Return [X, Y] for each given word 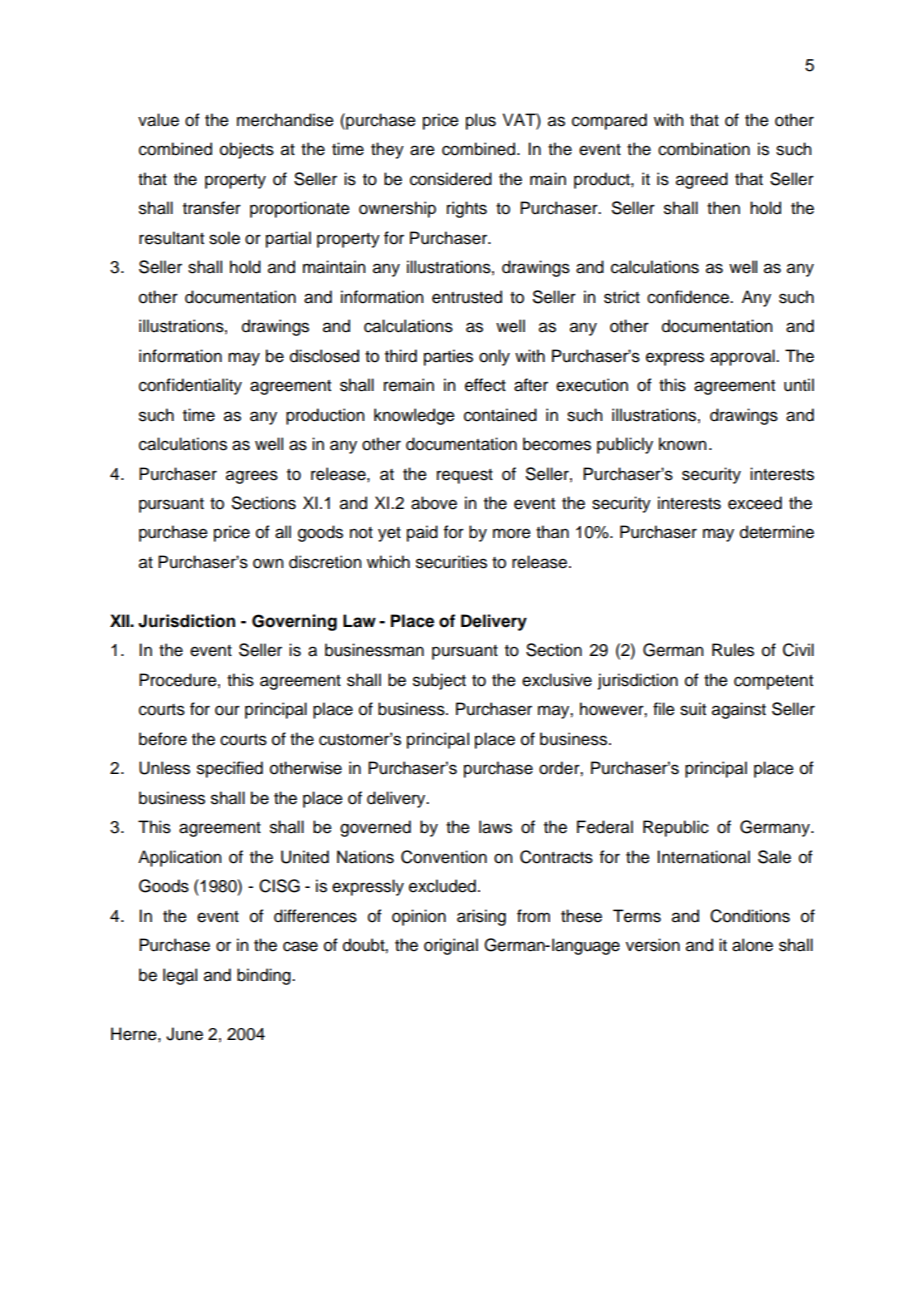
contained [500, 415]
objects [247, 150]
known [683, 444]
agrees [252, 477]
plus [481, 121]
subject [439, 681]
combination [704, 149]
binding [265, 976]
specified [230, 769]
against [739, 710]
